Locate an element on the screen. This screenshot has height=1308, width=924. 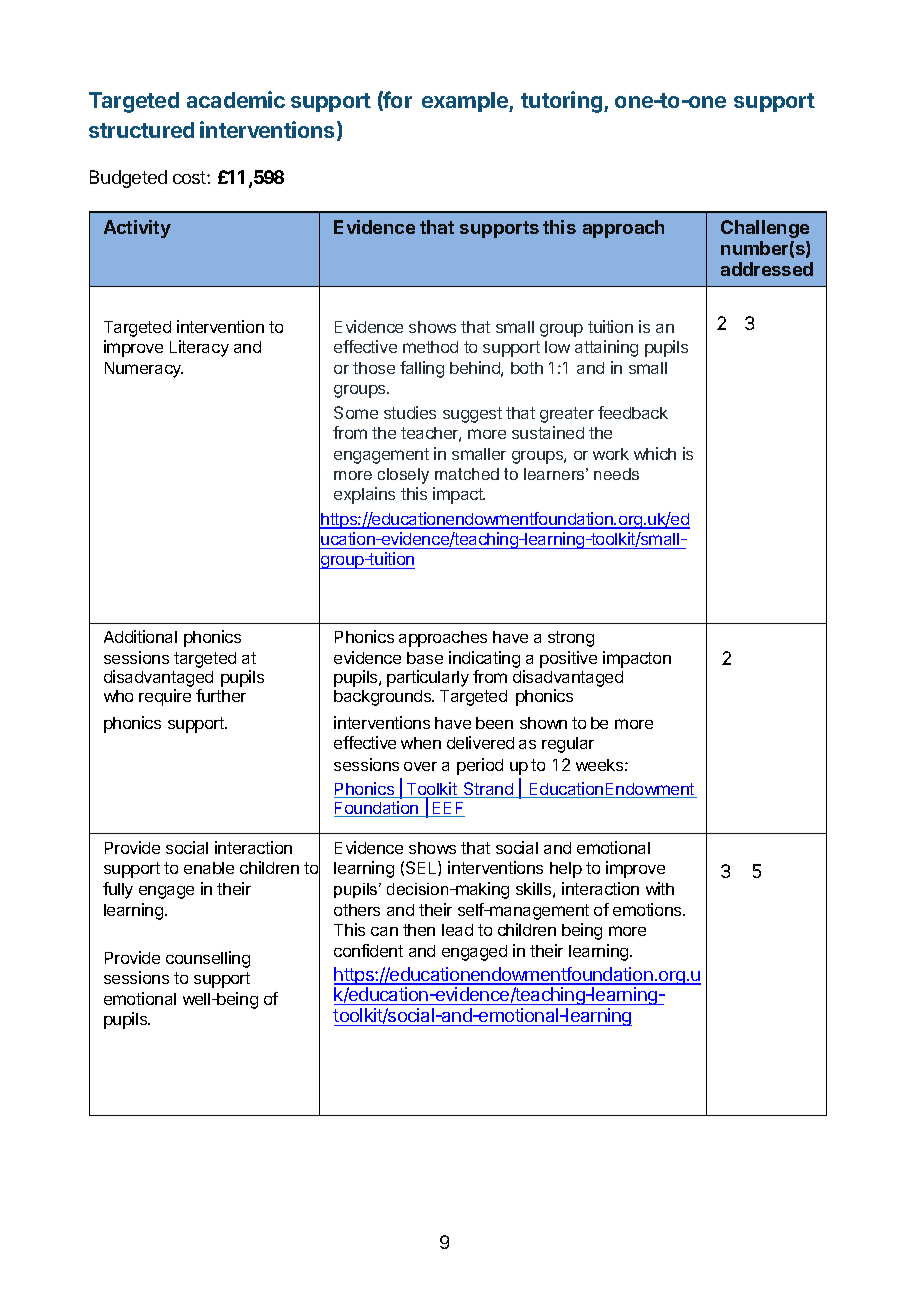
studies is located at coordinates (410, 412).
